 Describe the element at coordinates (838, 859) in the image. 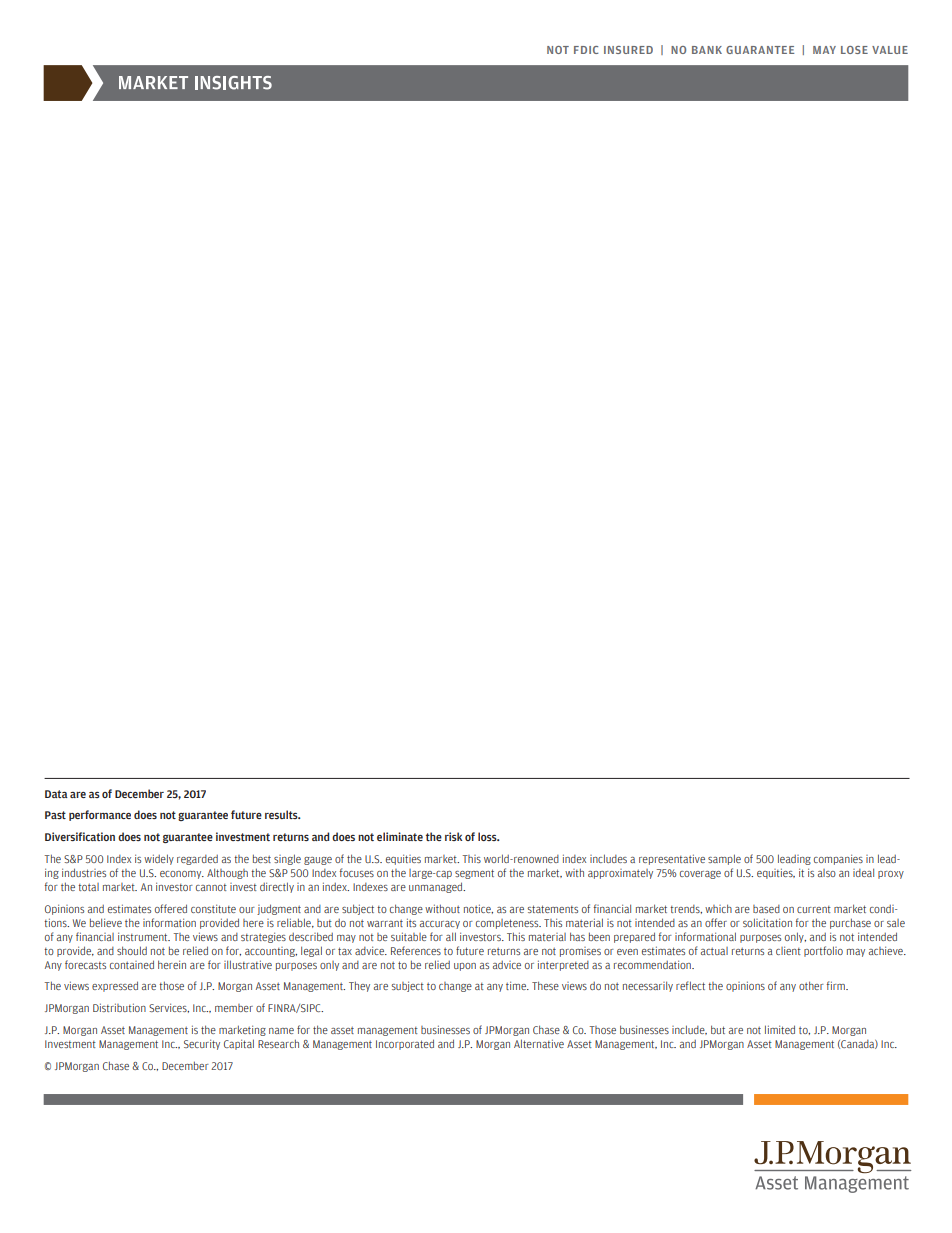

I see `companies` at that location.
